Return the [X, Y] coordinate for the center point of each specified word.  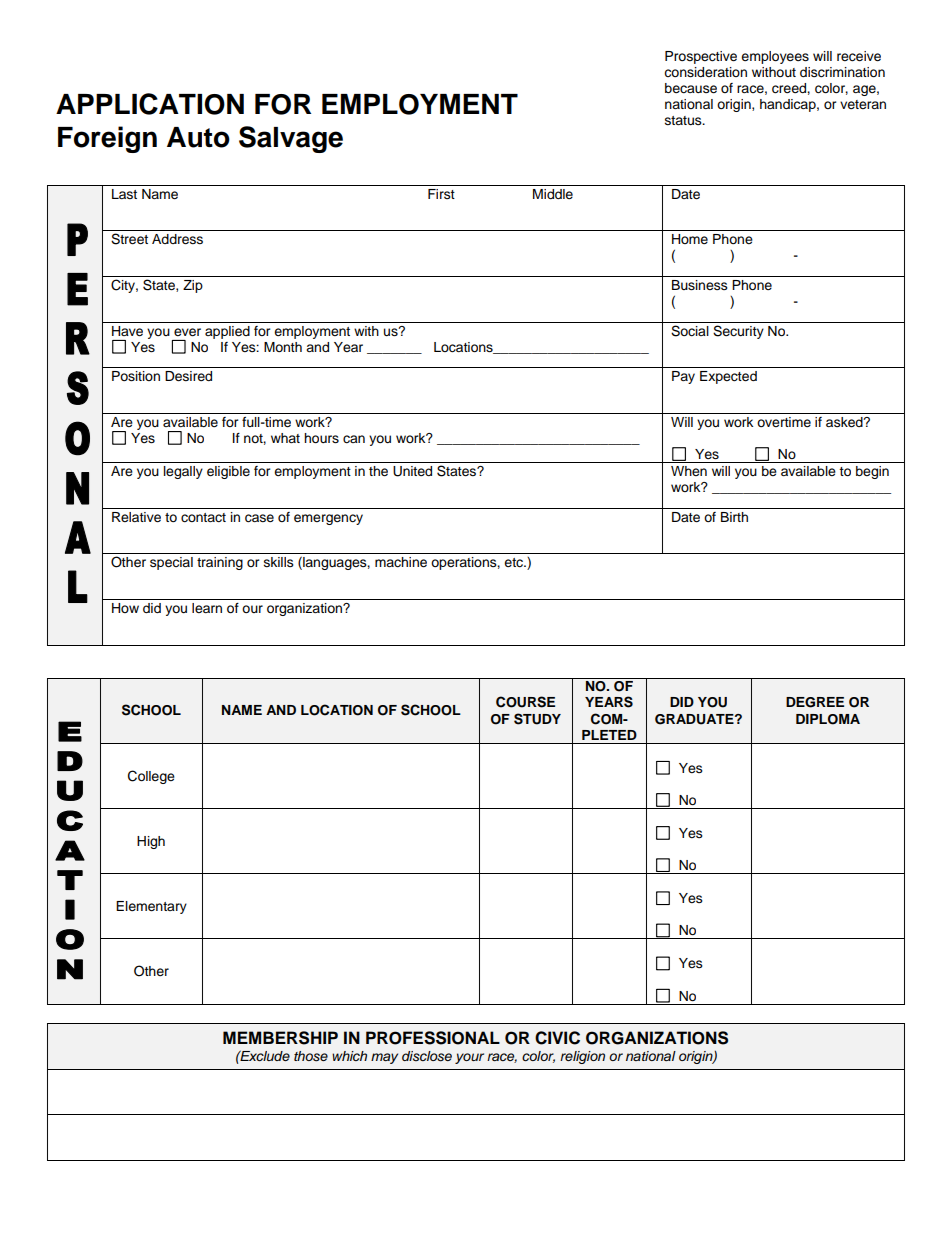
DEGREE [815, 702]
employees [775, 57]
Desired [188, 376]
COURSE [525, 702]
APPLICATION [150, 104]
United [412, 471]
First [441, 194]
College [151, 777]
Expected [728, 377]
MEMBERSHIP [280, 1038]
